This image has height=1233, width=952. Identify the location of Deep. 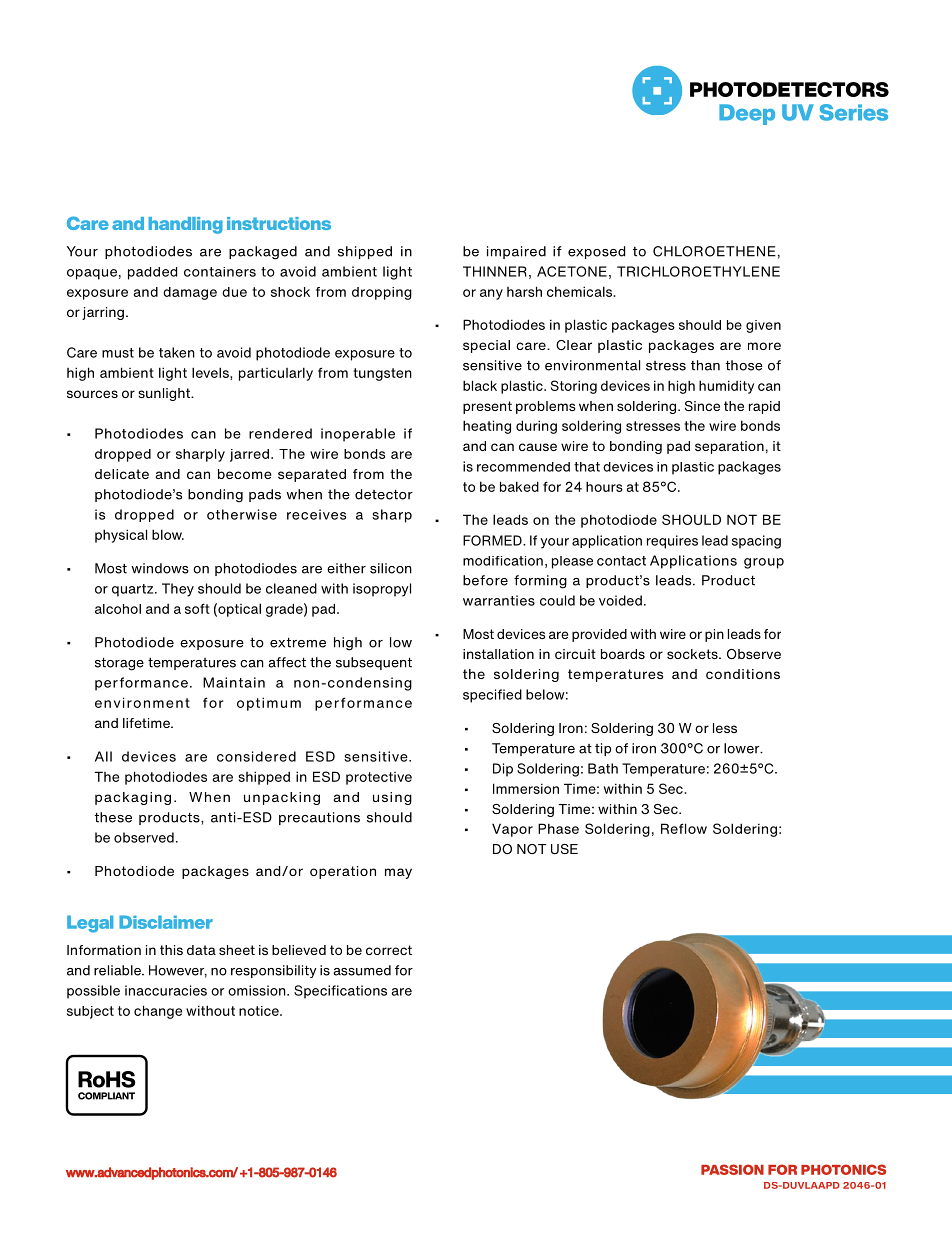
(747, 114).
